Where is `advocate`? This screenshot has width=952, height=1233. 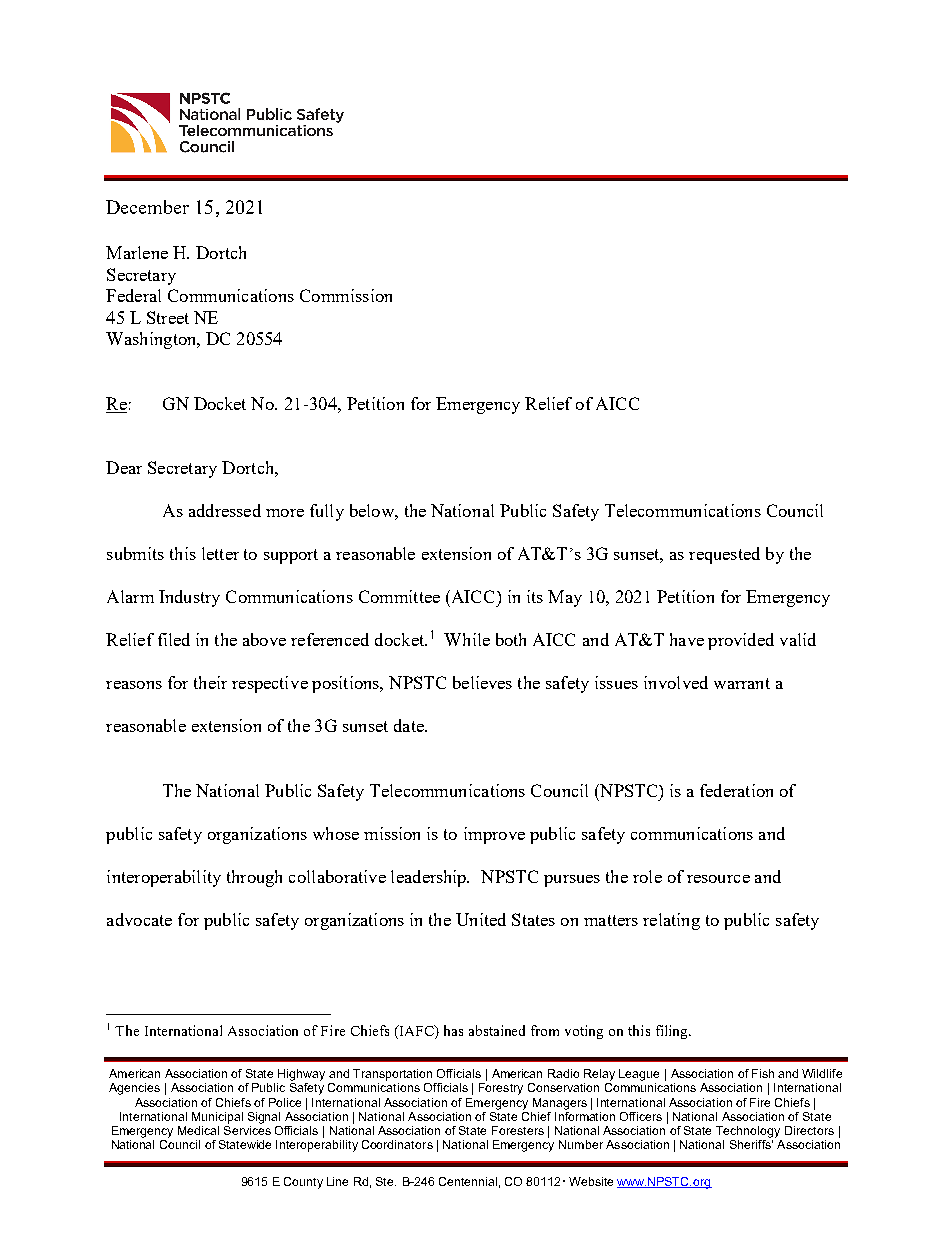 advocate is located at coordinates (139, 919).
